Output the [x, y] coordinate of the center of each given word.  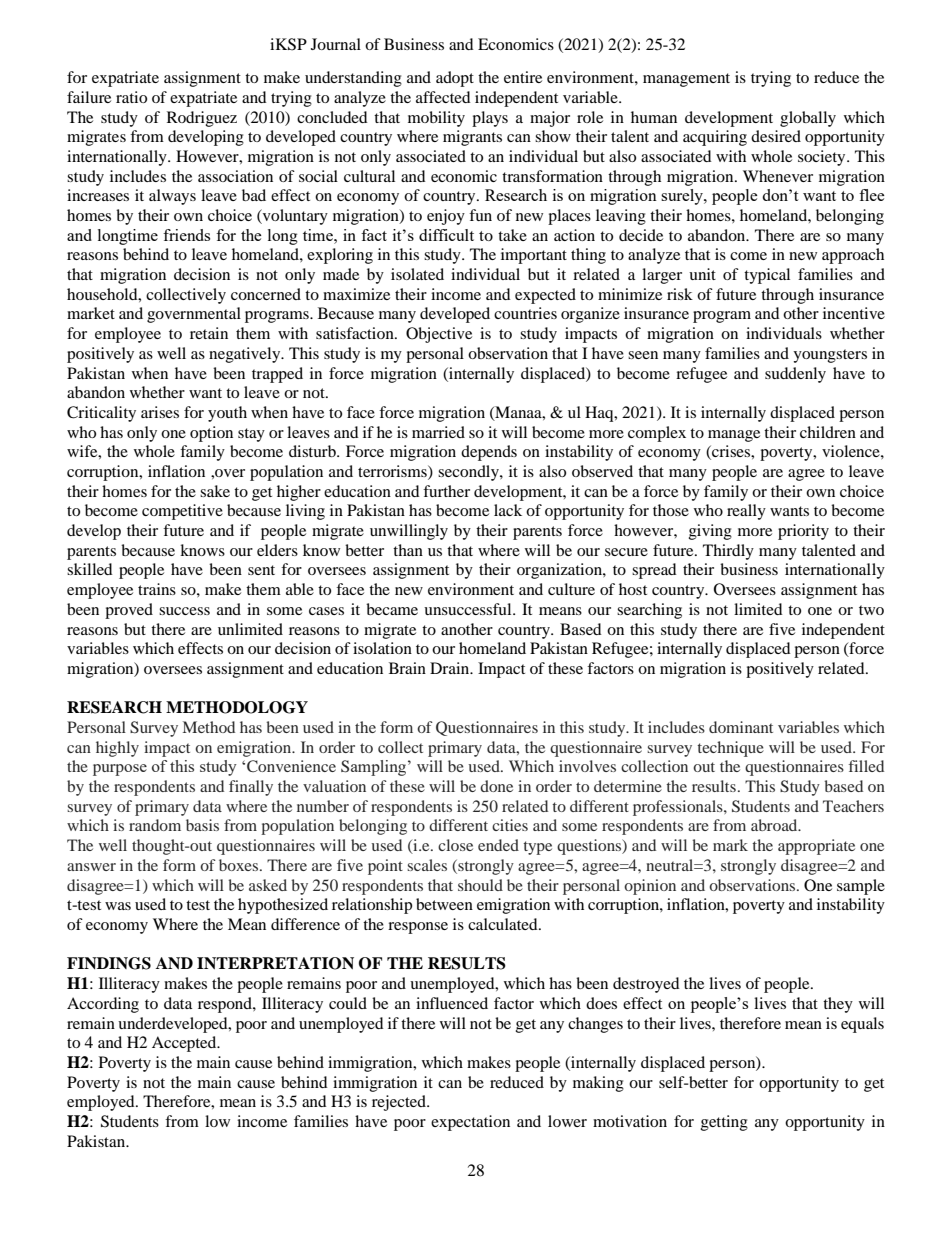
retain [209, 333]
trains [157, 589]
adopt [455, 79]
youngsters [830, 356]
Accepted [185, 1044]
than [408, 550]
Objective [439, 335]
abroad [775, 825]
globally [808, 119]
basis [202, 825]
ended [498, 845]
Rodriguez [202, 119]
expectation [470, 1123]
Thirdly [728, 552]
